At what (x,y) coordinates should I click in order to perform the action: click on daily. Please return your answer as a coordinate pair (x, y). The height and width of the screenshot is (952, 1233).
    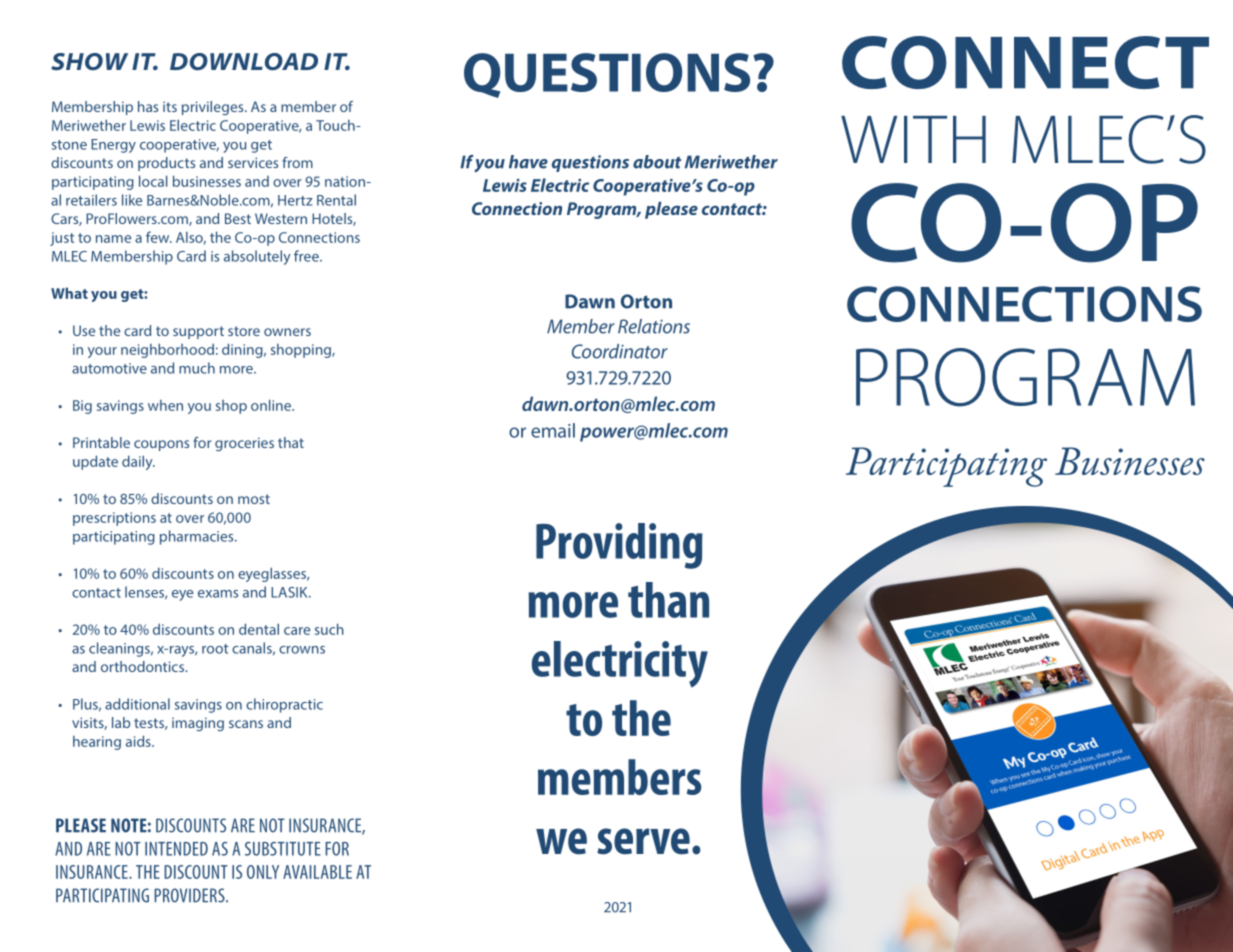
    Looking at the image, I should click on (138, 462).
